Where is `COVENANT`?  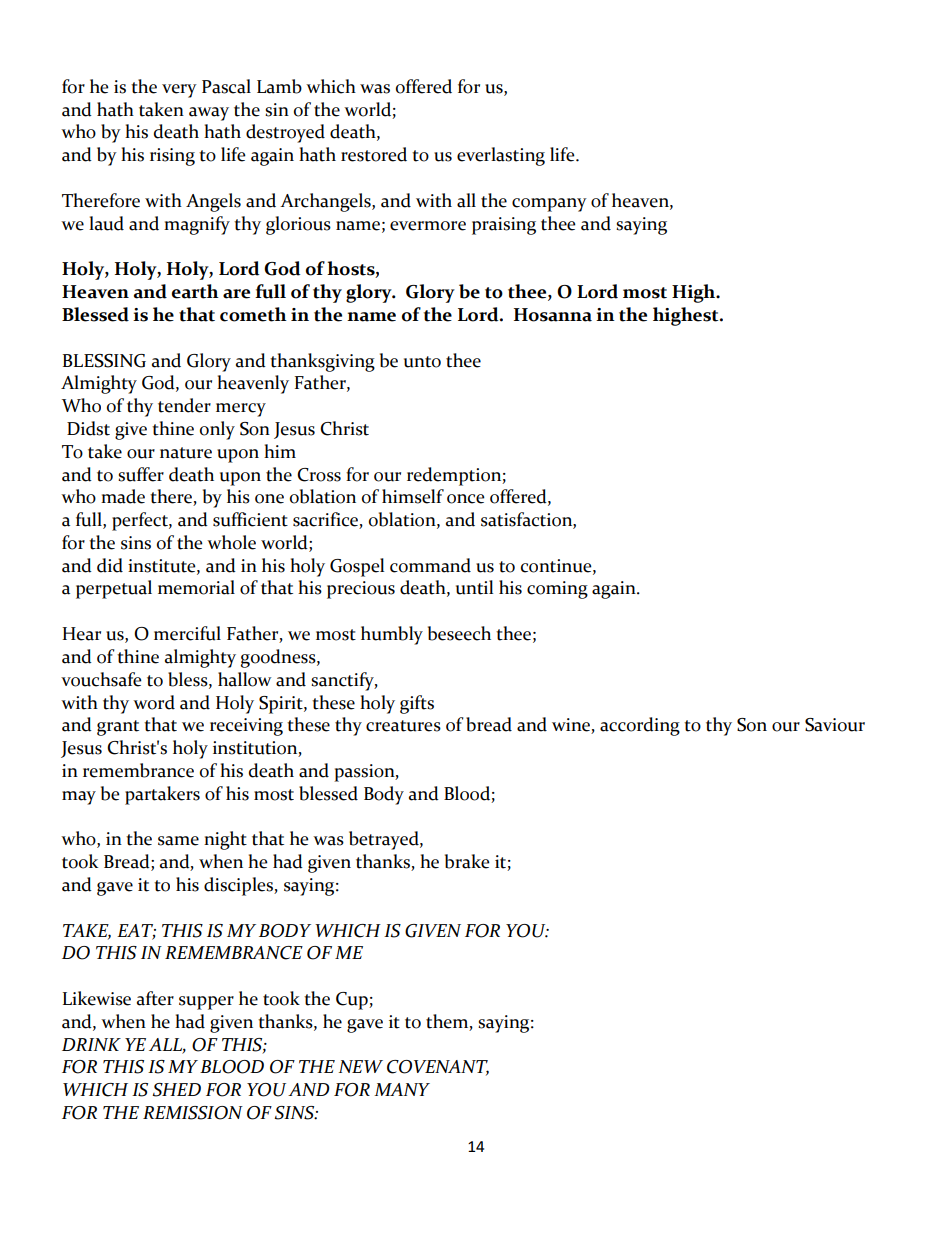 COVENANT is located at coordinates (438, 1068).
